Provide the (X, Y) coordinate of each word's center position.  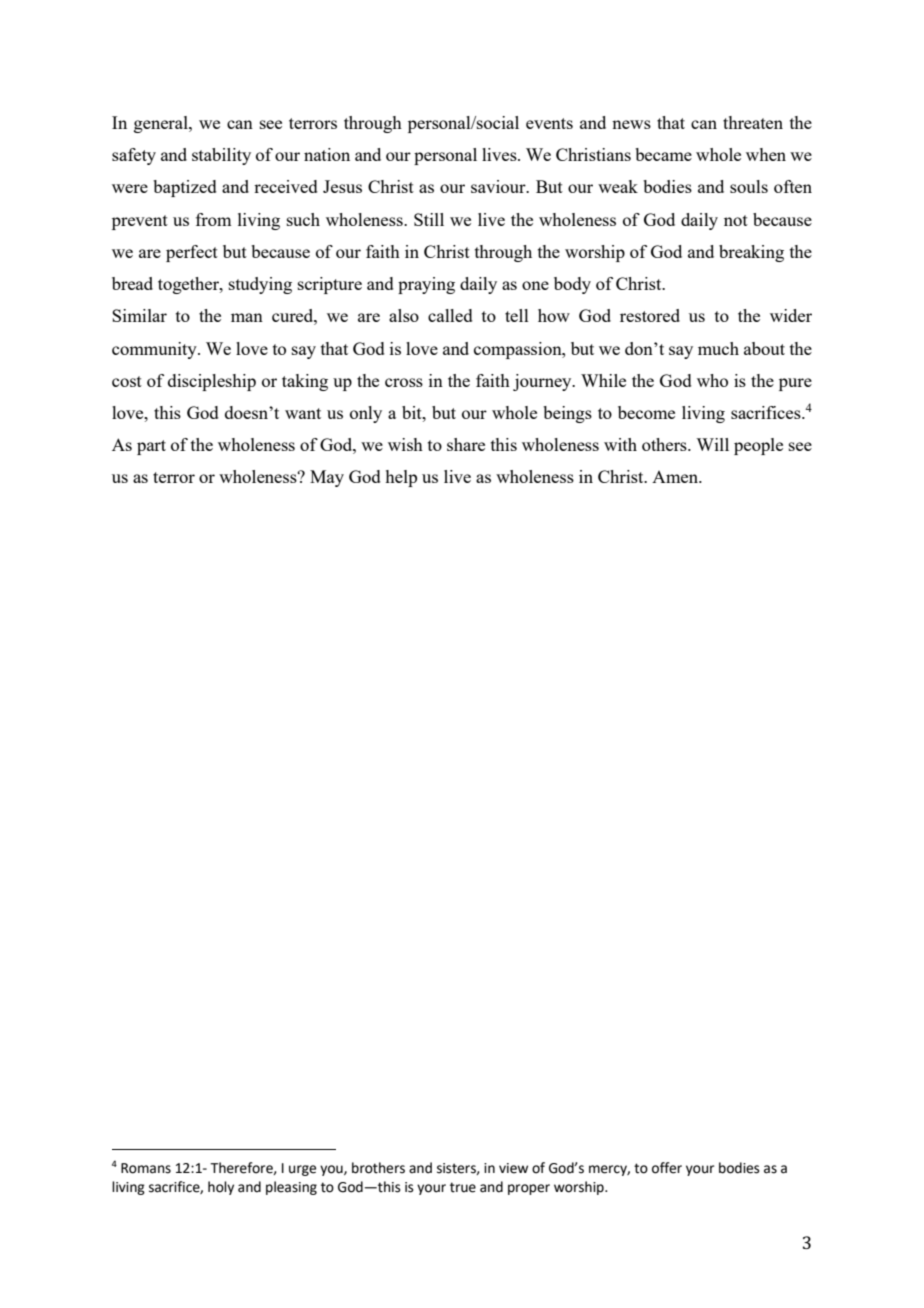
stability (221, 156)
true (463, 1187)
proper (529, 1189)
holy (221, 1188)
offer (667, 1168)
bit (413, 412)
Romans (146, 1168)
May (327, 478)
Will (712, 444)
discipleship (212, 382)
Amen (676, 477)
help (401, 478)
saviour (499, 186)
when (766, 154)
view (513, 1168)
